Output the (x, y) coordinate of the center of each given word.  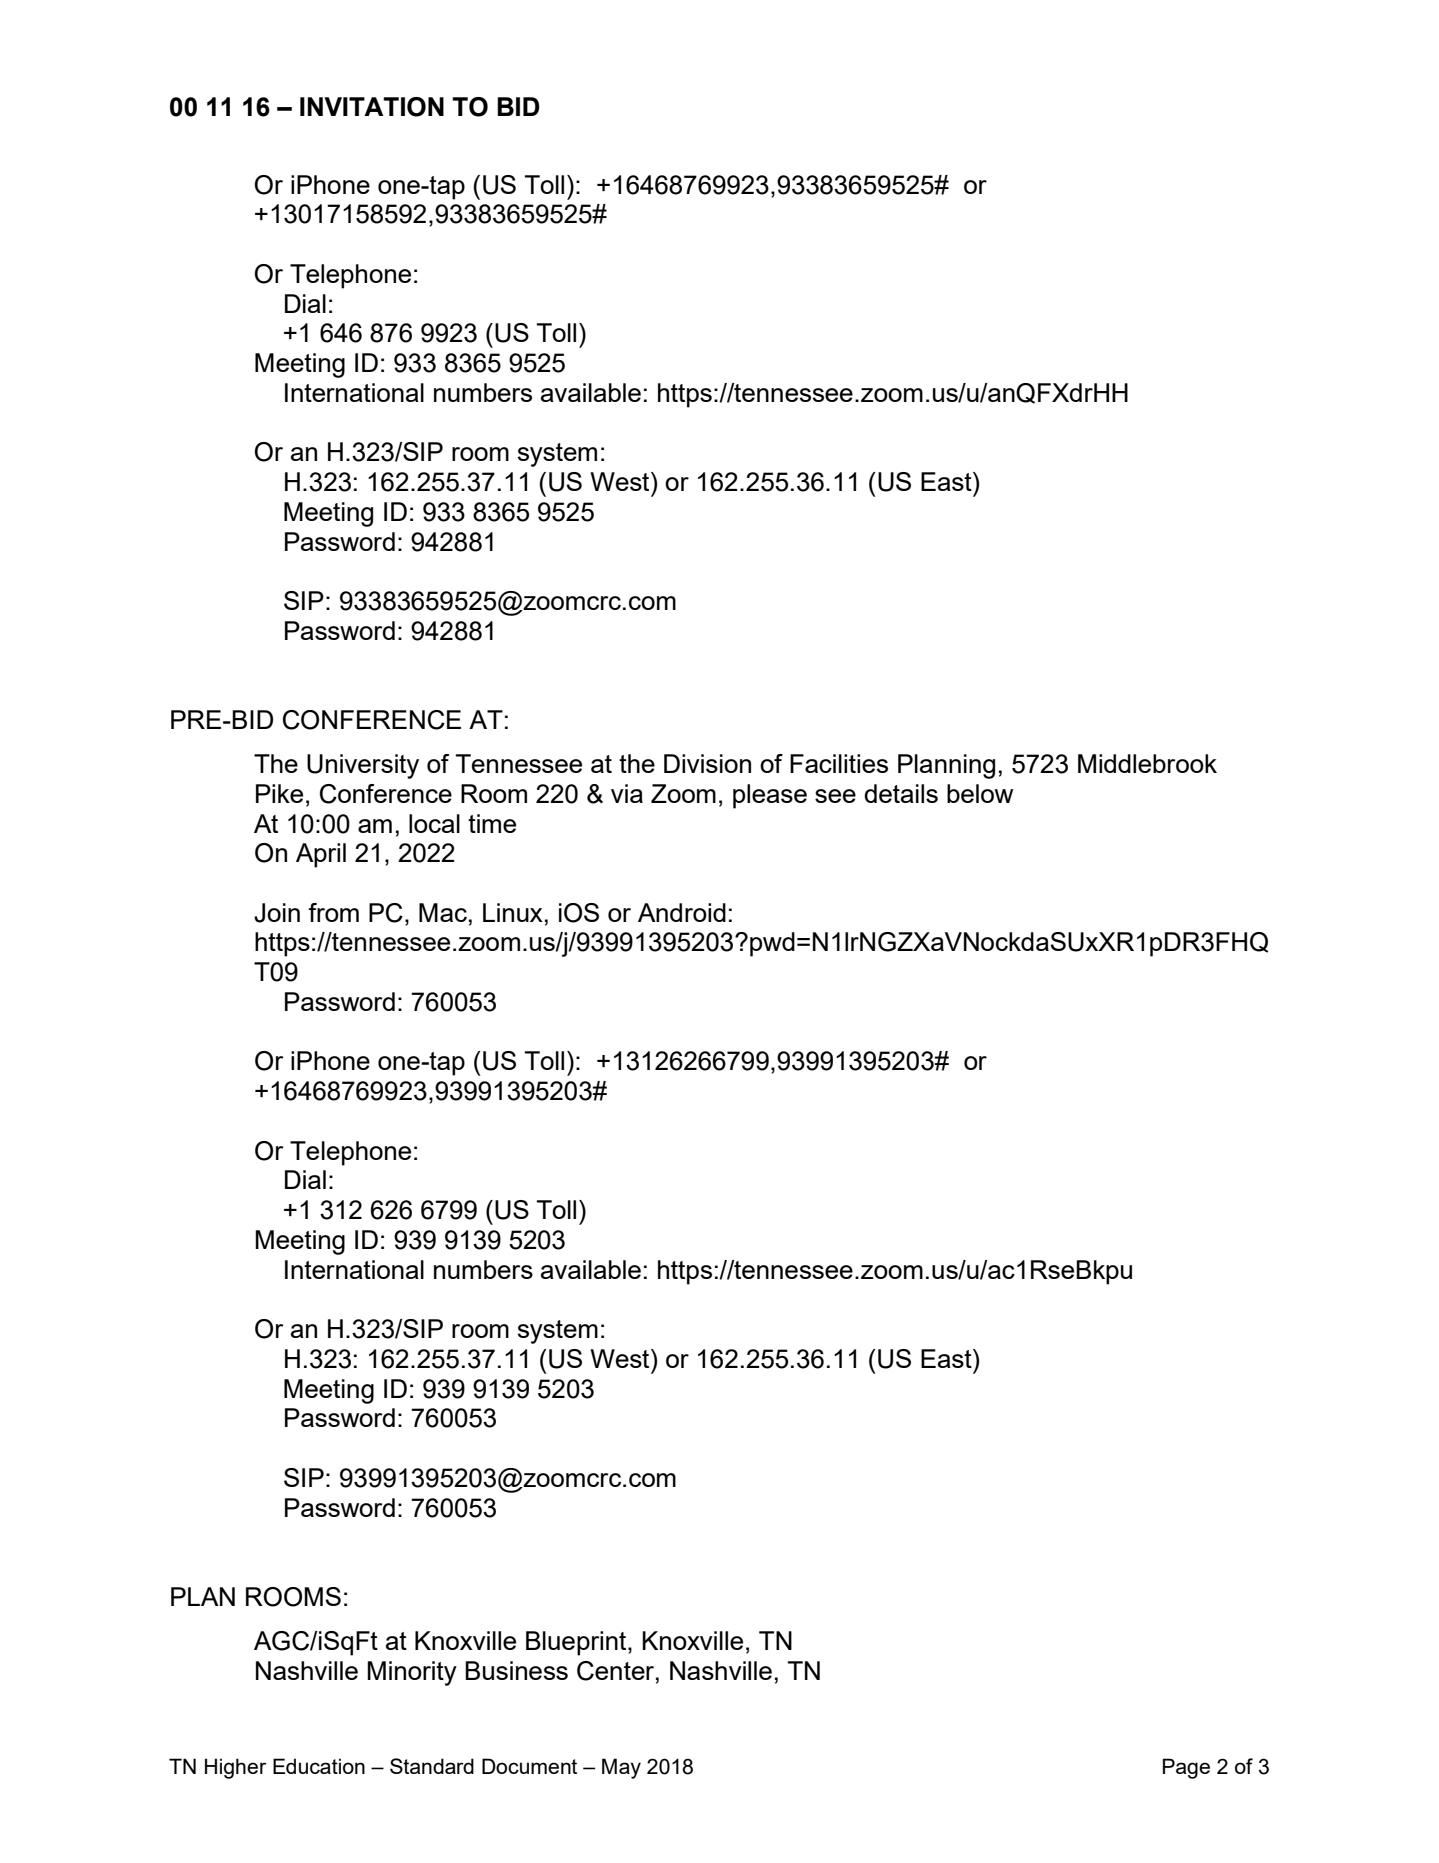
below (980, 793)
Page (1186, 1768)
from (333, 912)
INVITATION (372, 107)
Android (682, 912)
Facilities (839, 763)
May (621, 1768)
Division (707, 763)
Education (319, 1766)
